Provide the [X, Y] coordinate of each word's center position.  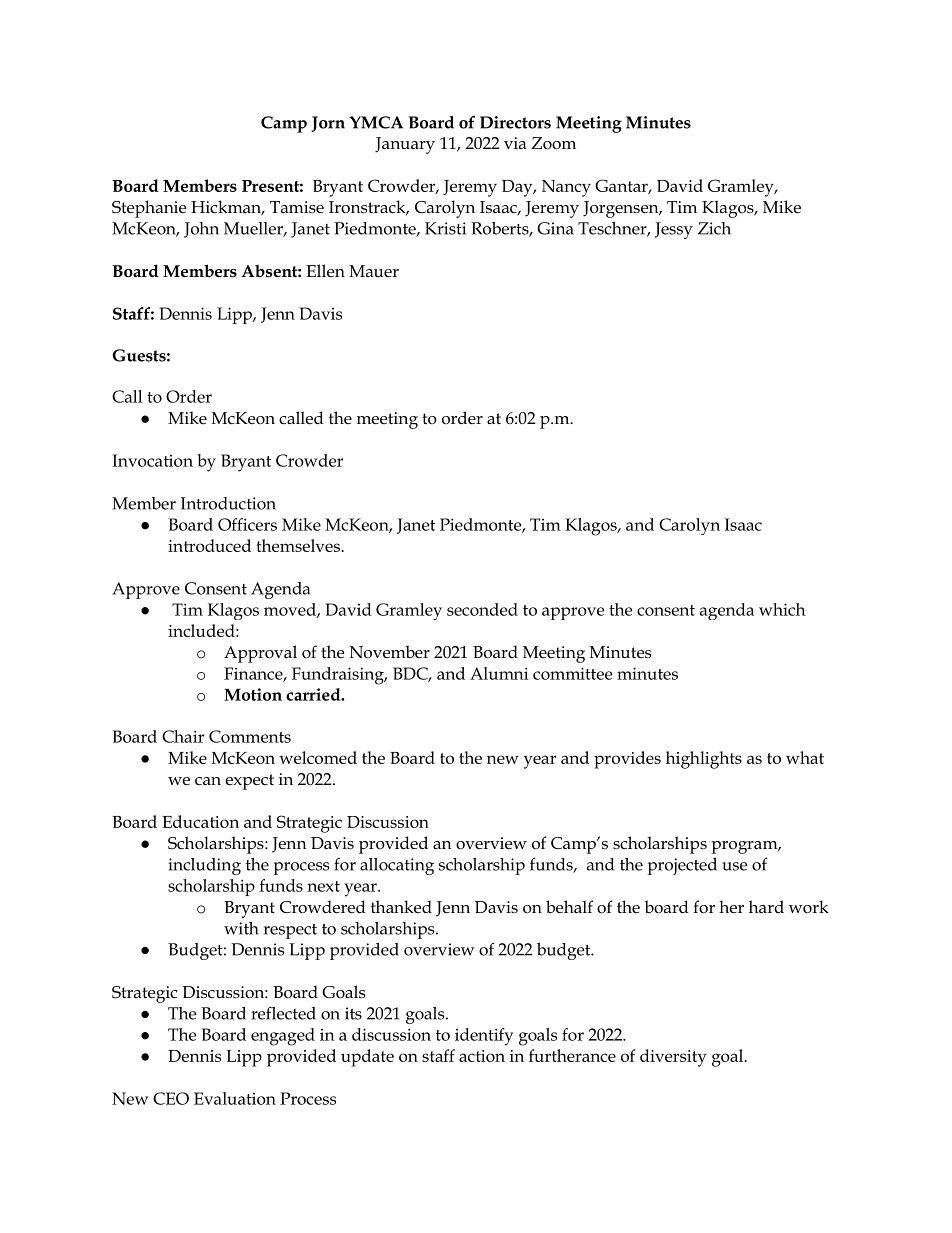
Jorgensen [622, 209]
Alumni [499, 673]
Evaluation [235, 1098]
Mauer [374, 271]
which [782, 609]
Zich [714, 228]
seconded [482, 609]
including [204, 866]
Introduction [228, 503]
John [201, 230]
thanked [401, 907]
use [735, 866]
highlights [704, 760]
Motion [253, 694]
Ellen [325, 271]
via [515, 143]
